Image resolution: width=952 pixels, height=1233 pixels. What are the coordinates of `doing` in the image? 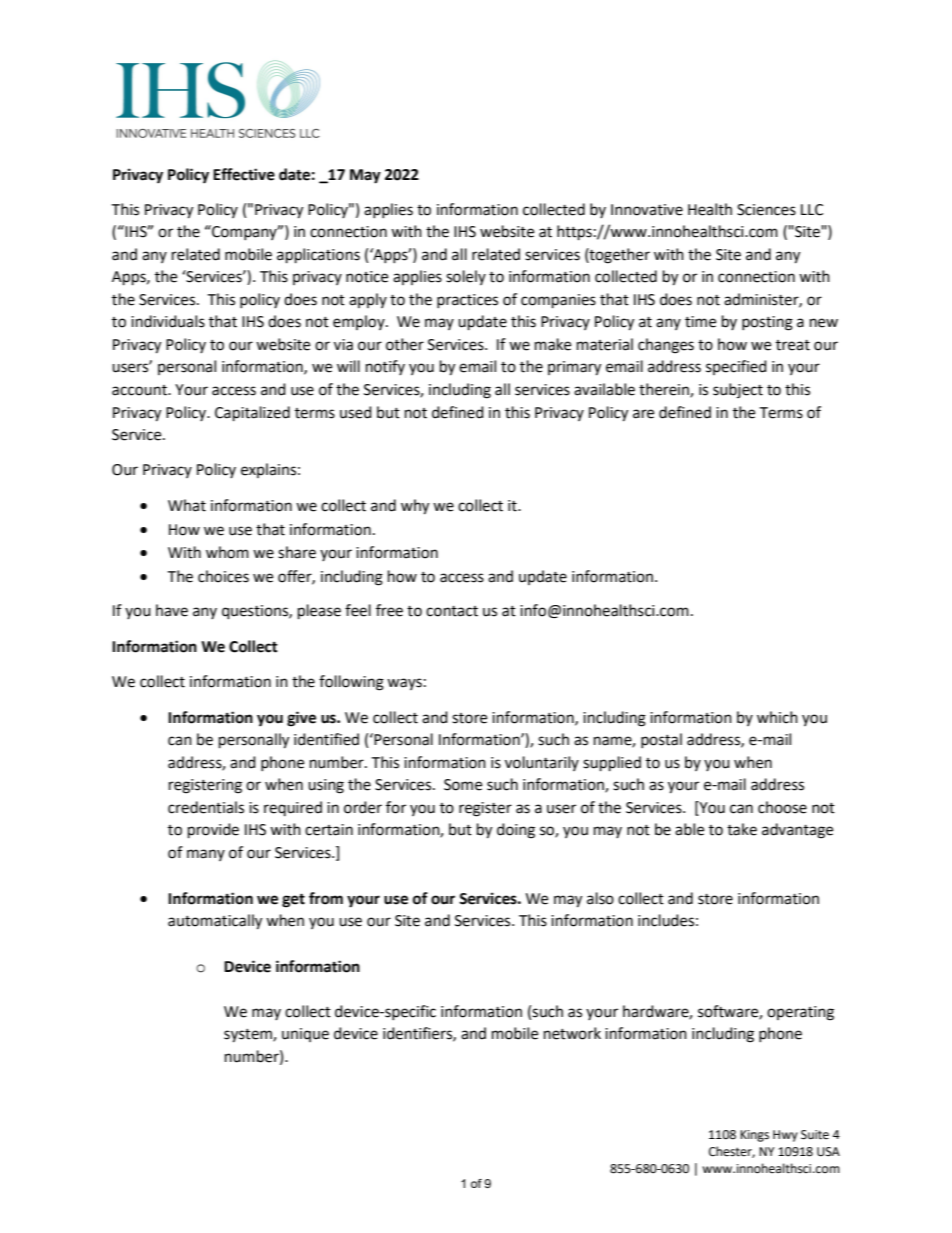 It's located at (516, 831).
